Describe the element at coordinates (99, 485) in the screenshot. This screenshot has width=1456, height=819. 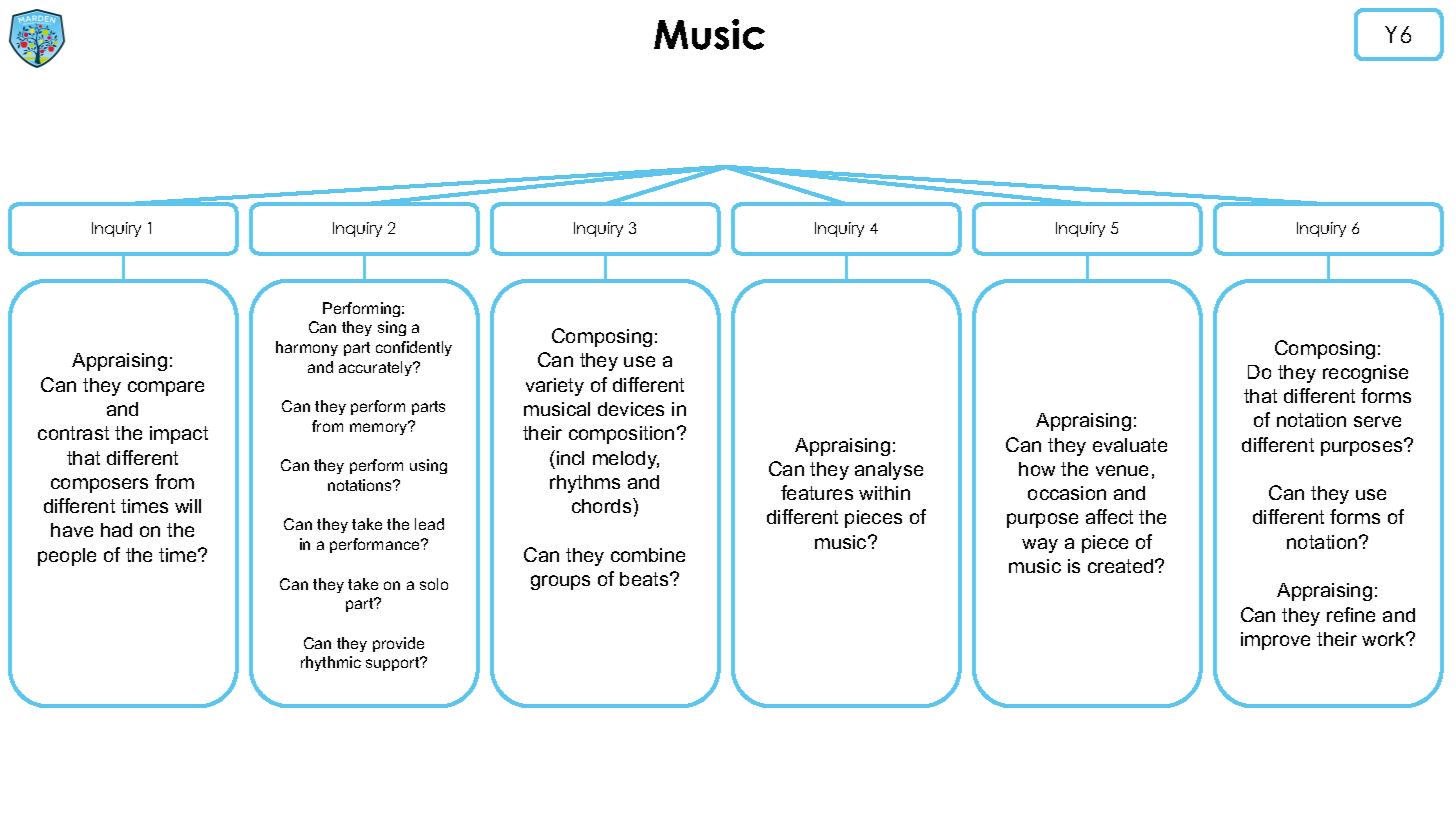
I see `composers` at that location.
